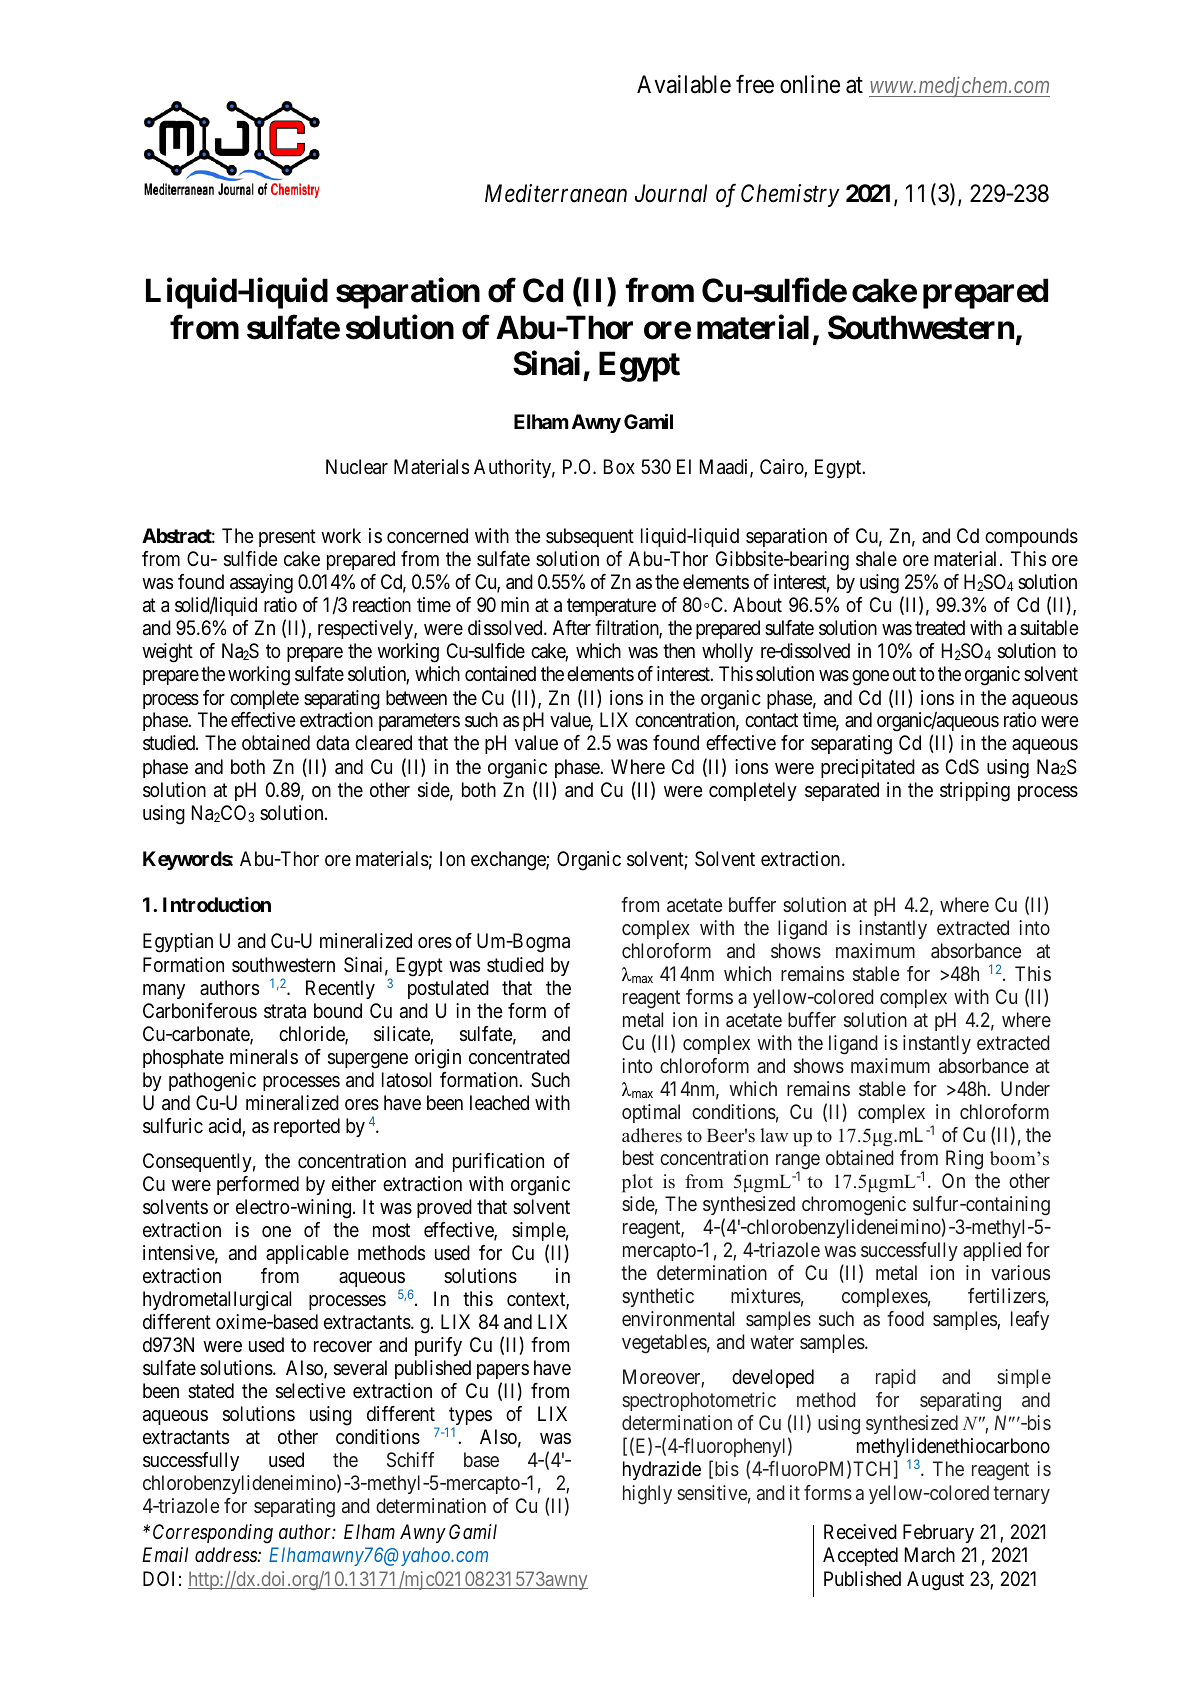 The height and width of the screenshot is (1686, 1192). I want to click on Introduction, so click(217, 904).
